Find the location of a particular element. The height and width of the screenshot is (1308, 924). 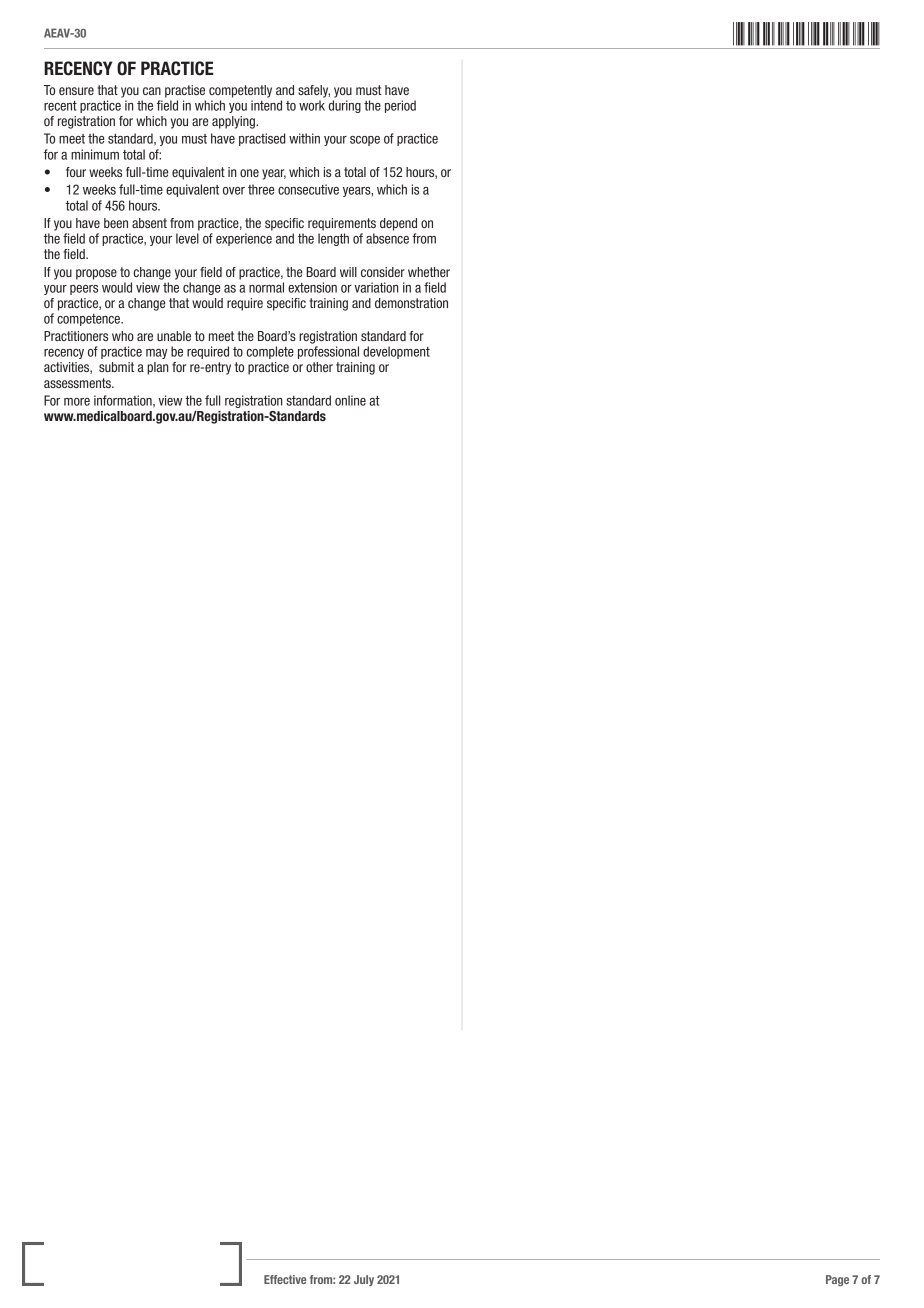

online is located at coordinates (350, 400).
